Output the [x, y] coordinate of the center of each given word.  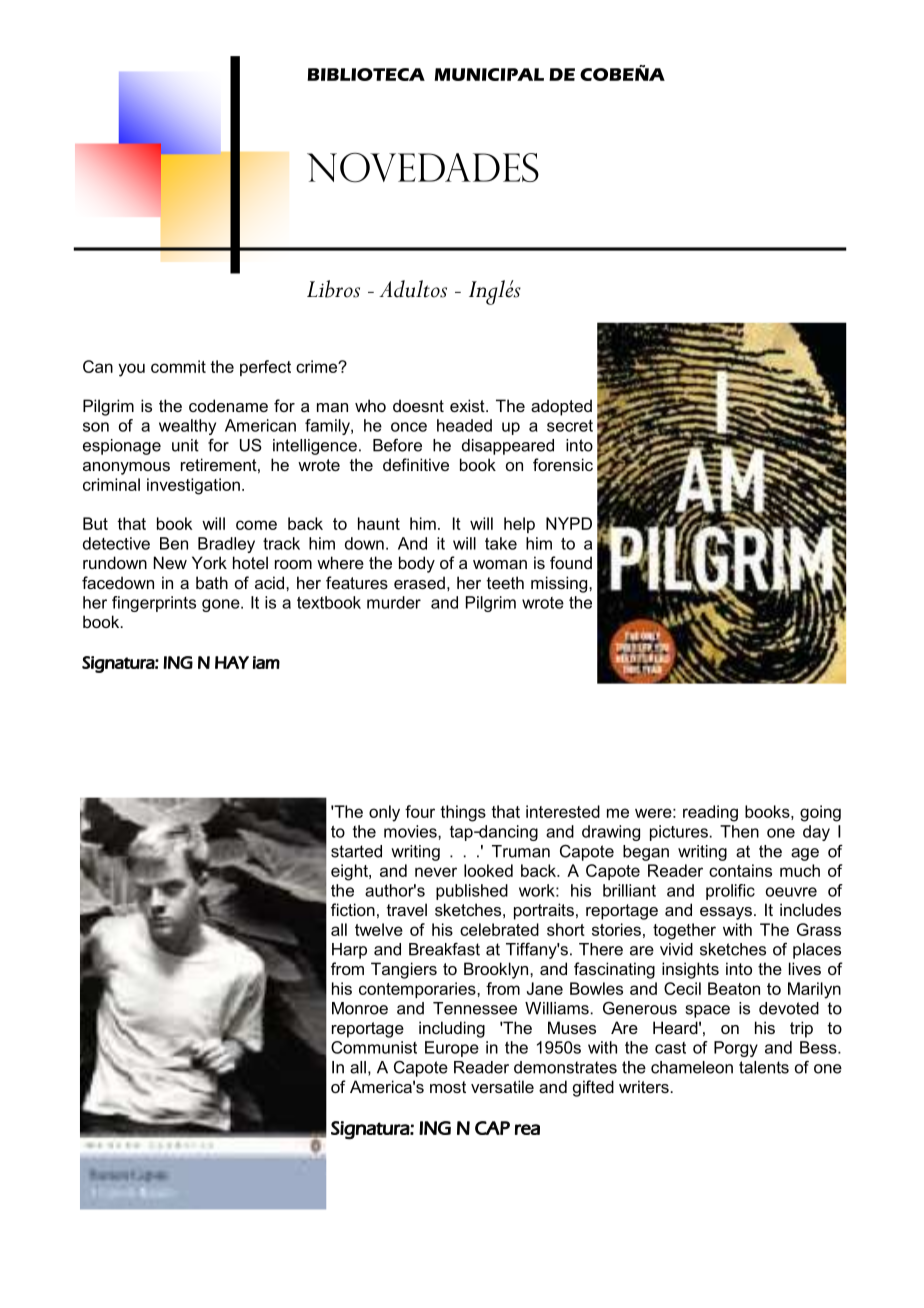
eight [350, 872]
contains [740, 870]
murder [394, 602]
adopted [561, 407]
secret [570, 426]
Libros [333, 289]
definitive [416, 464]
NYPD [569, 523]
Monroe [360, 1008]
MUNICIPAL [489, 74]
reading [710, 813]
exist [468, 405]
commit [178, 366]
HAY [232, 662]
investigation [193, 486]
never [436, 872]
